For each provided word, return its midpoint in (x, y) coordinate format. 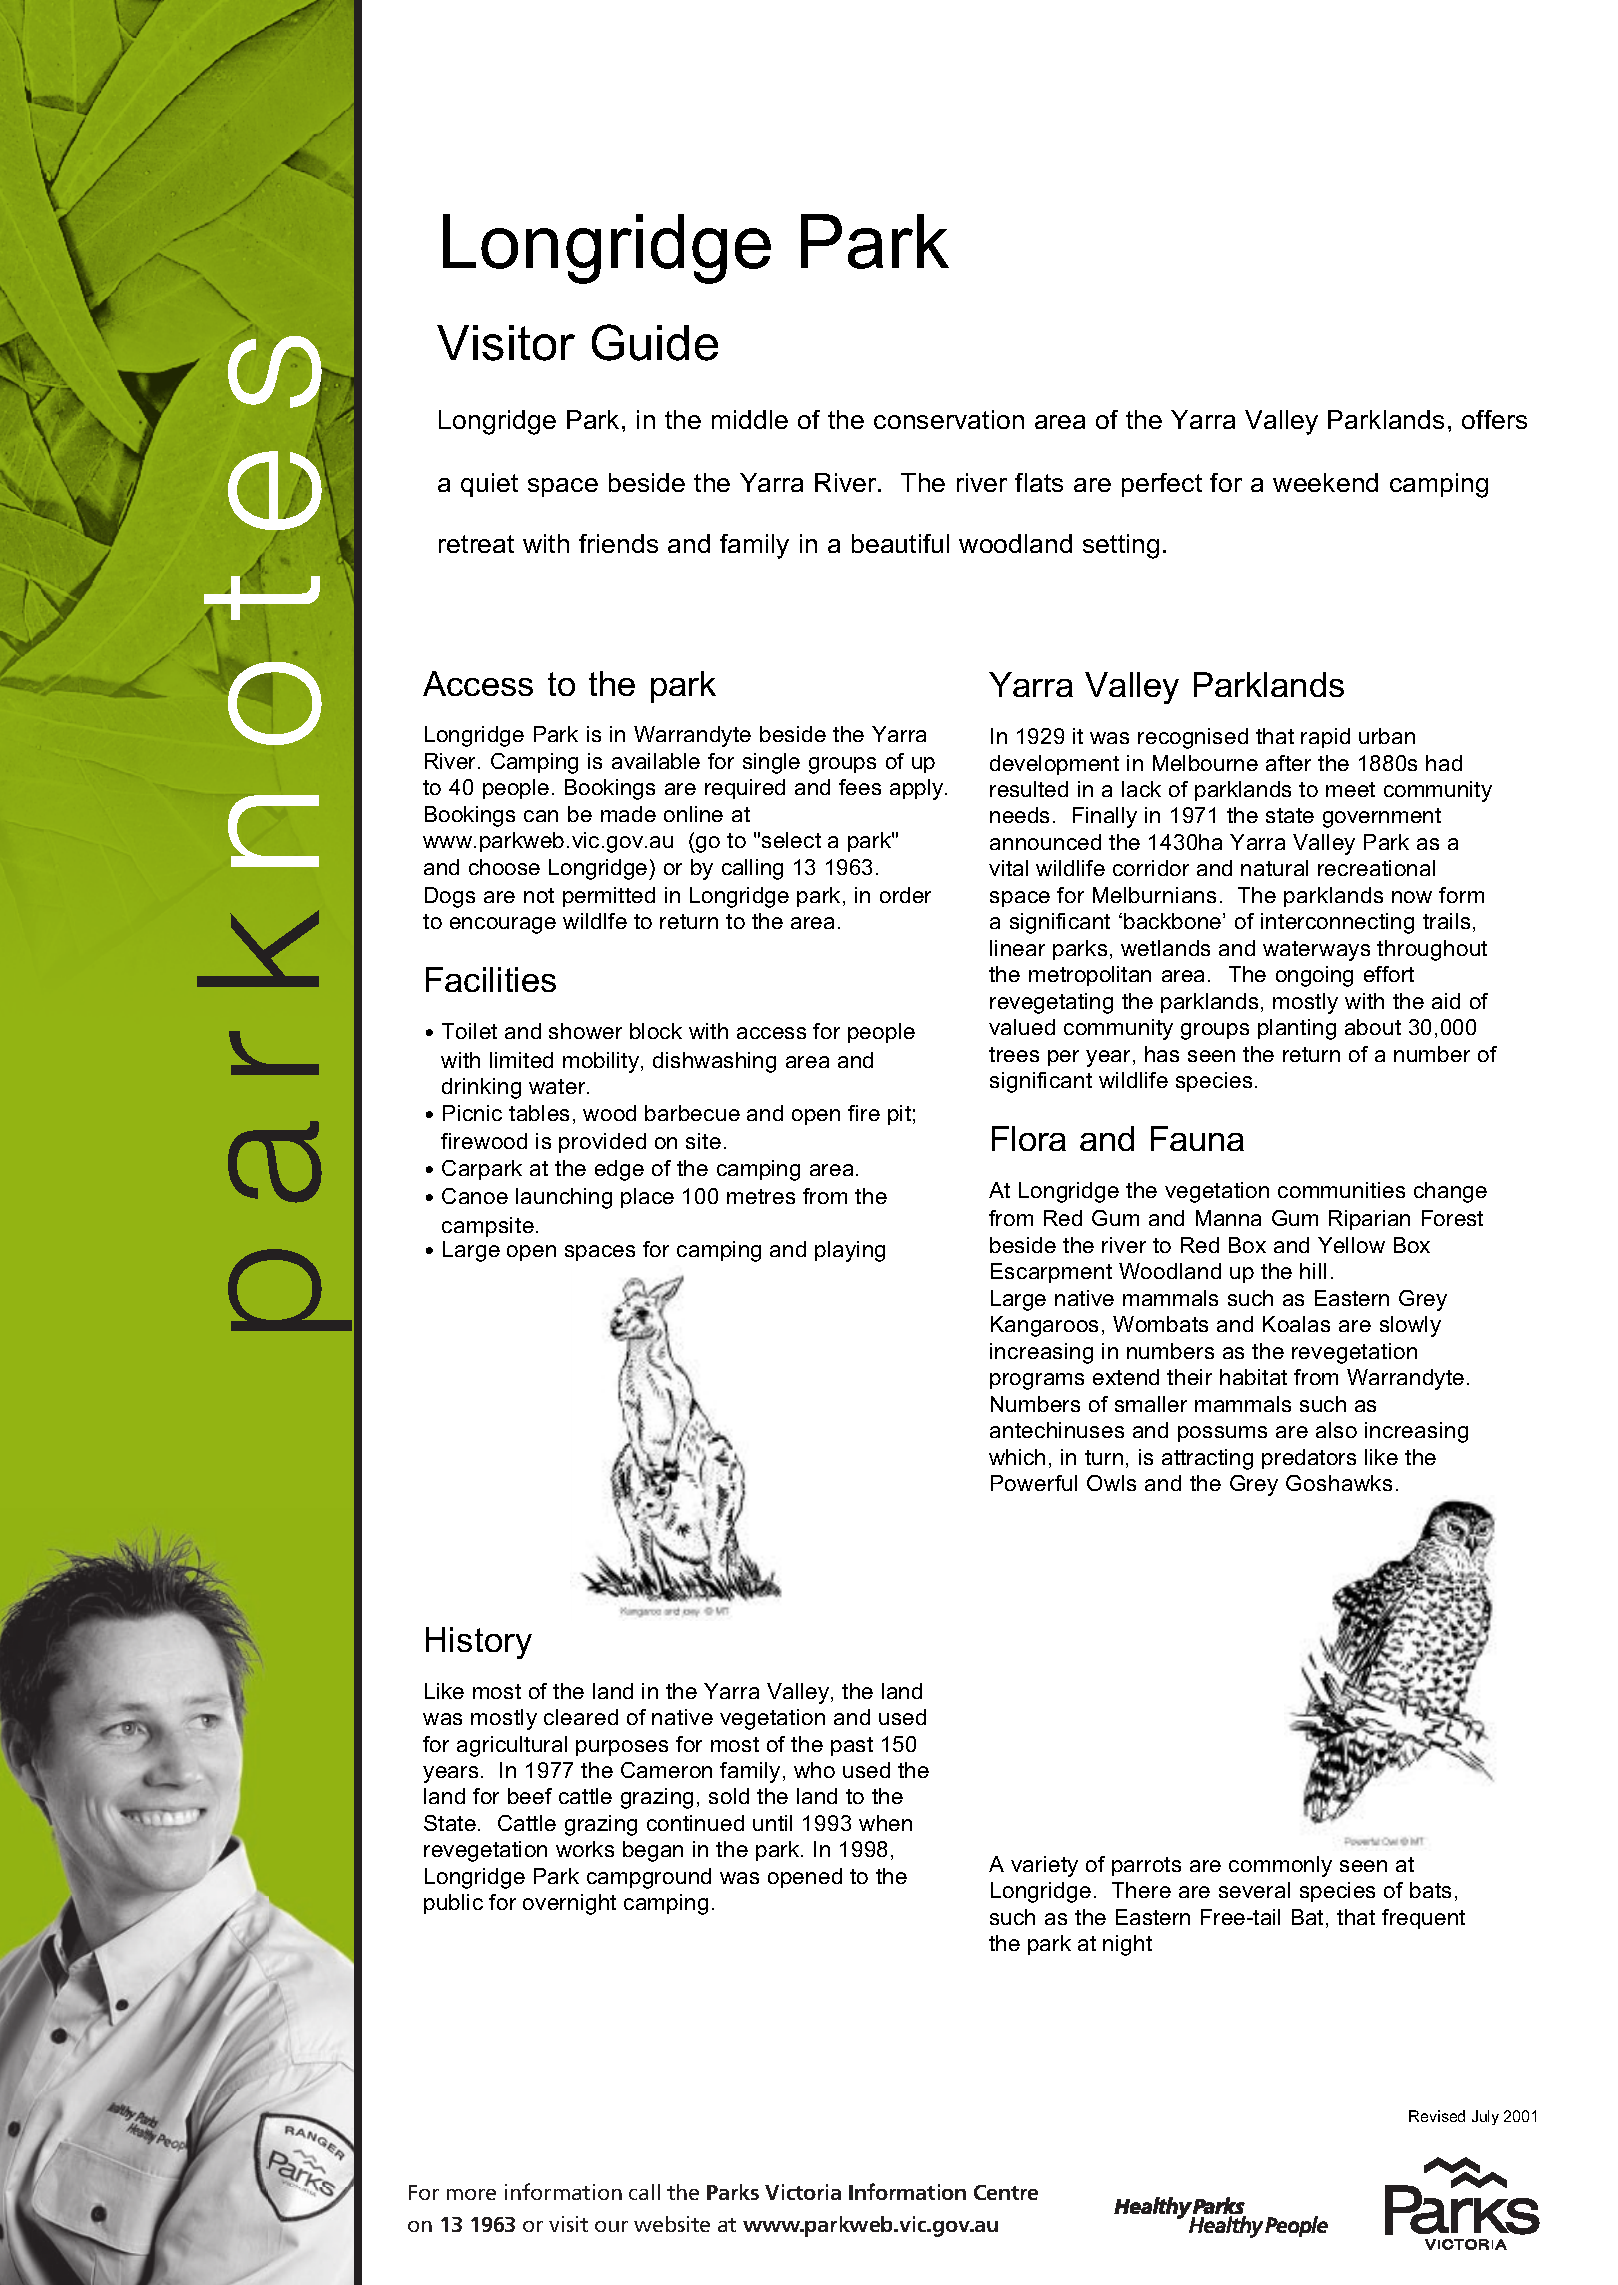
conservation (949, 419)
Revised (1437, 2116)
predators (1309, 1459)
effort (1389, 974)
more (471, 2194)
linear (1017, 948)
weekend (1325, 482)
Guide (655, 342)
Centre (1006, 2192)
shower (585, 1031)
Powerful (1034, 1483)
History (479, 1643)
